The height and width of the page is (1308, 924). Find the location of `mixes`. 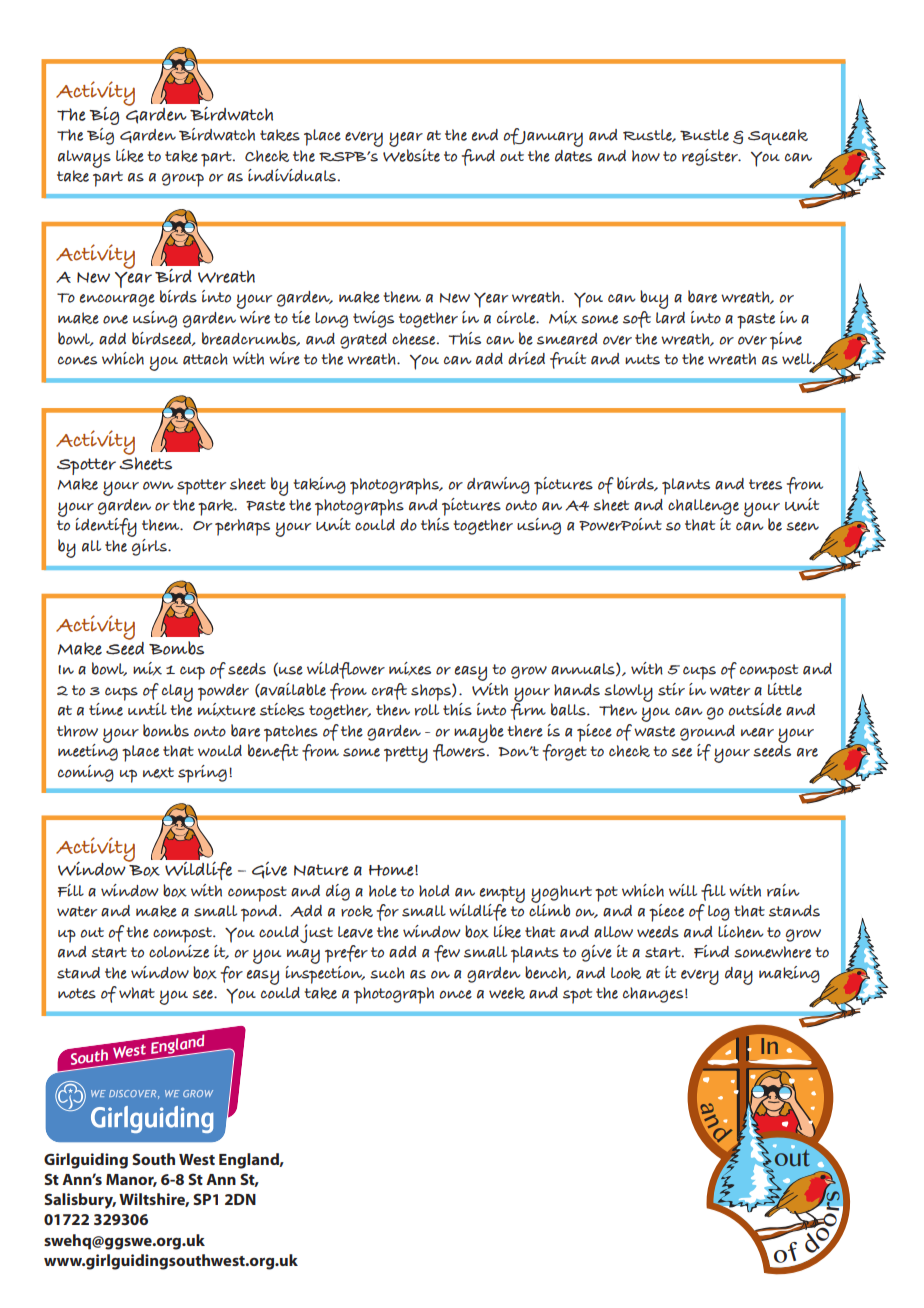

mixes is located at coordinates (410, 669).
